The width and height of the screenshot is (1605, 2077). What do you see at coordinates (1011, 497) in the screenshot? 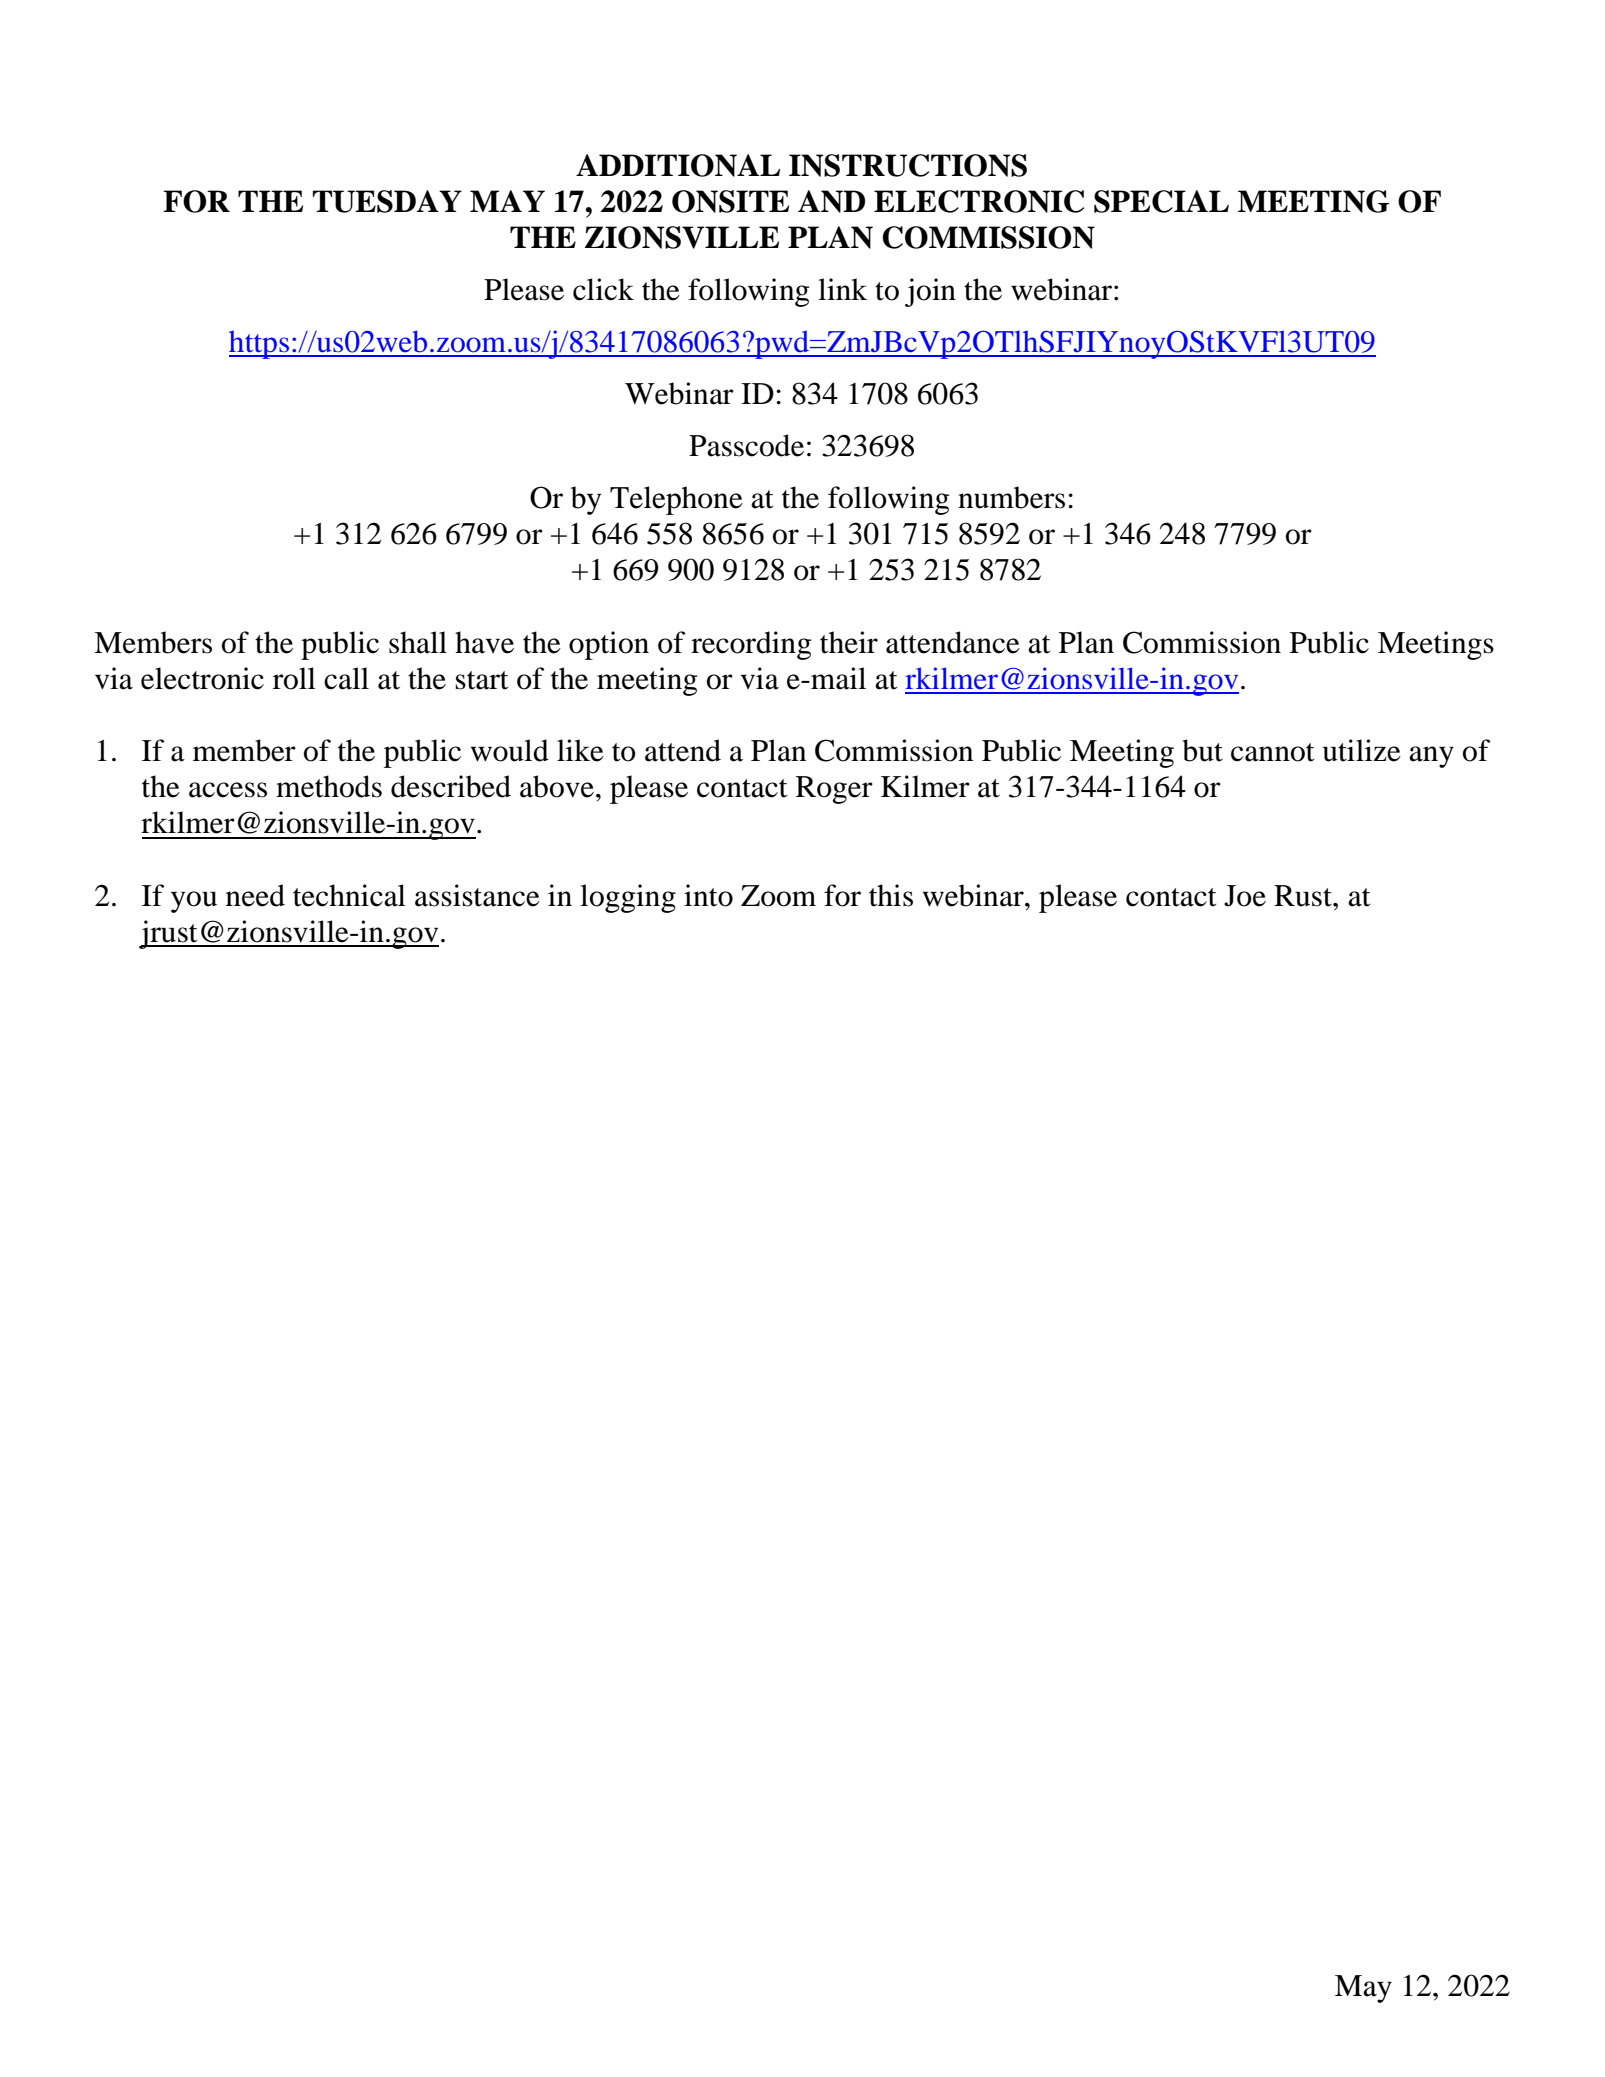
I see `numbers` at bounding box center [1011, 497].
